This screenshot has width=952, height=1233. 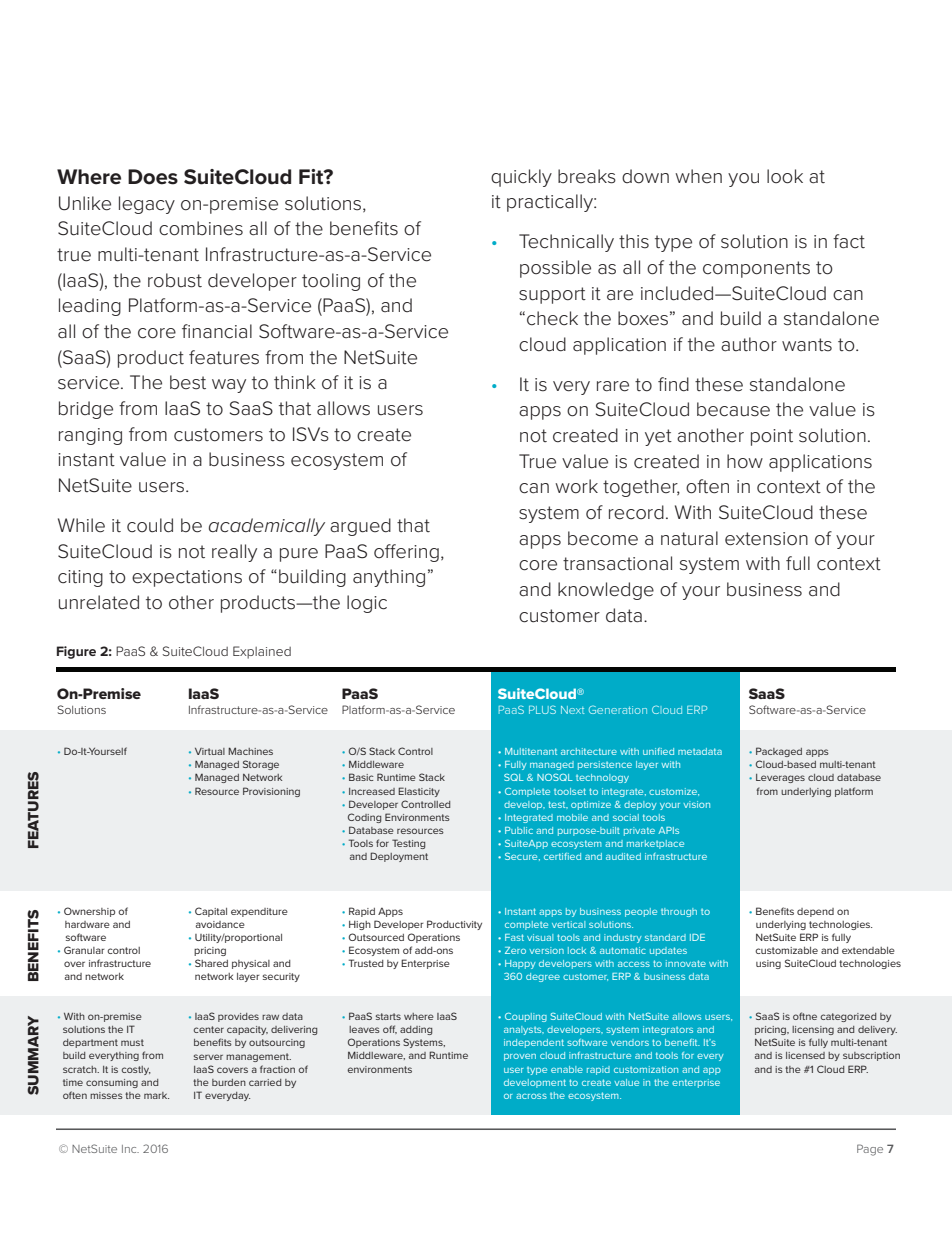 What do you see at coordinates (785, 176) in the screenshot?
I see `look` at bounding box center [785, 176].
